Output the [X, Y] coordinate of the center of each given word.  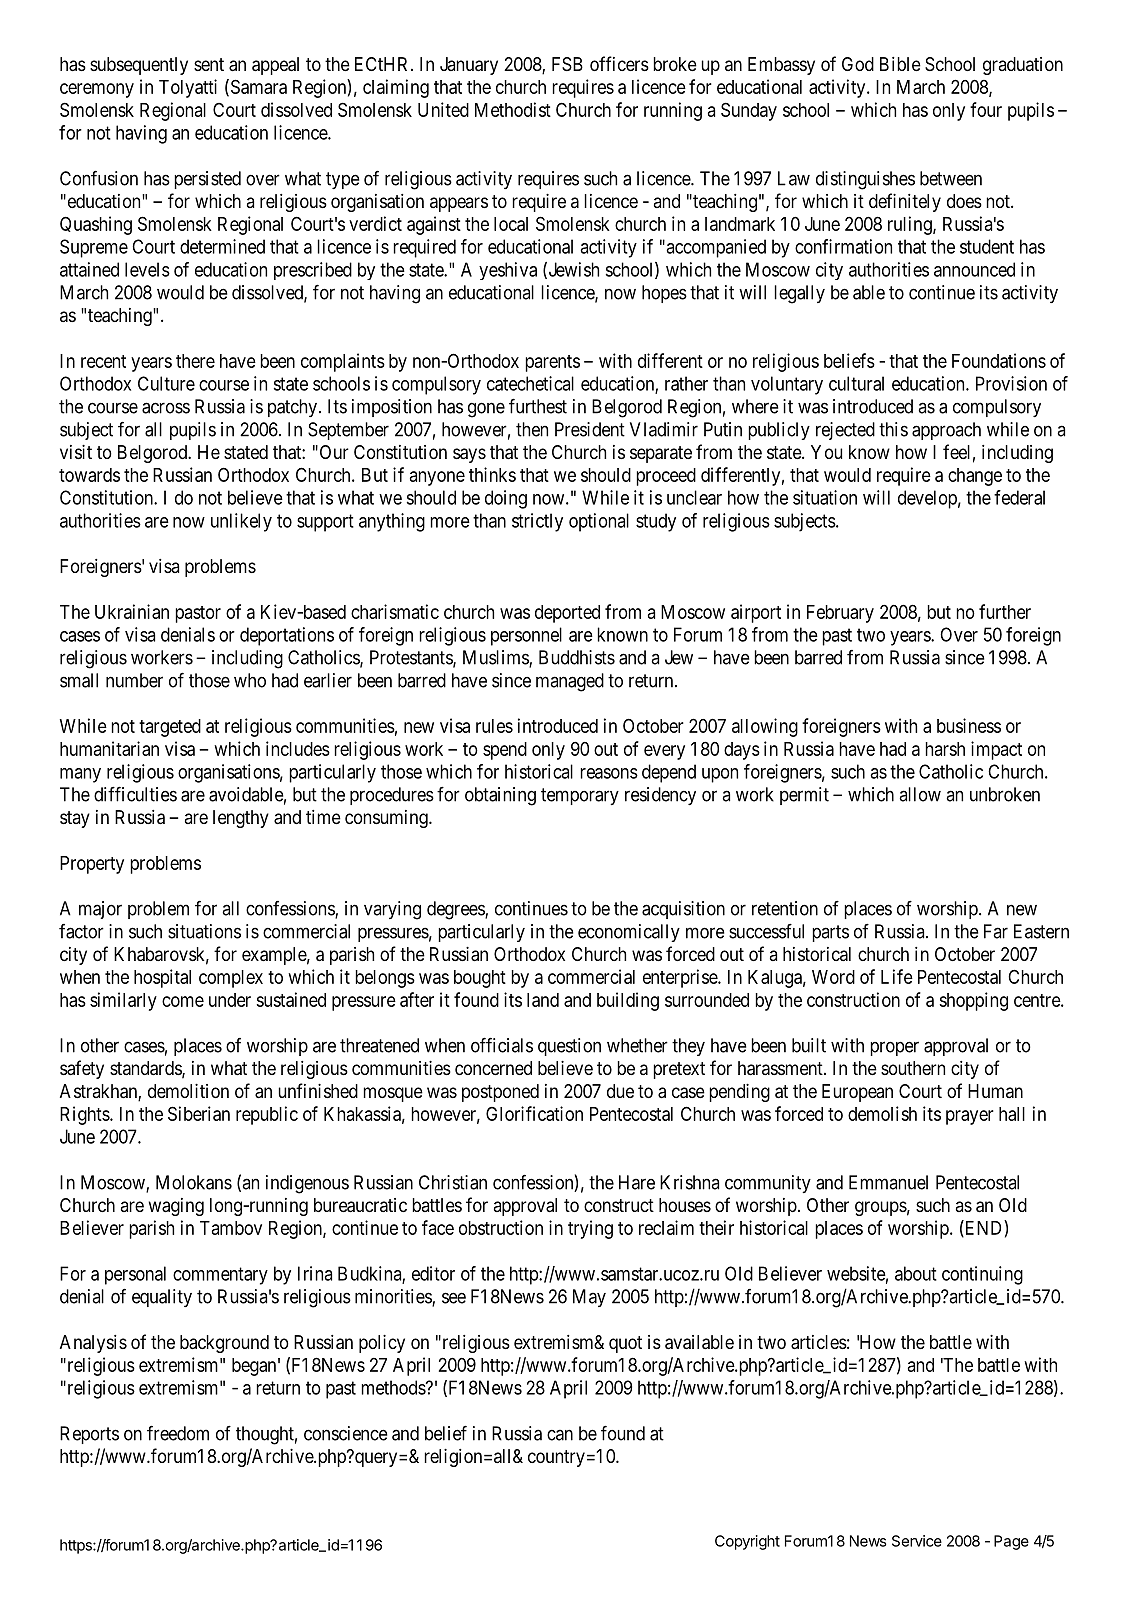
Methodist [513, 109]
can [560, 1435]
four [986, 109]
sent [209, 64]
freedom [178, 1433]
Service [917, 1541]
